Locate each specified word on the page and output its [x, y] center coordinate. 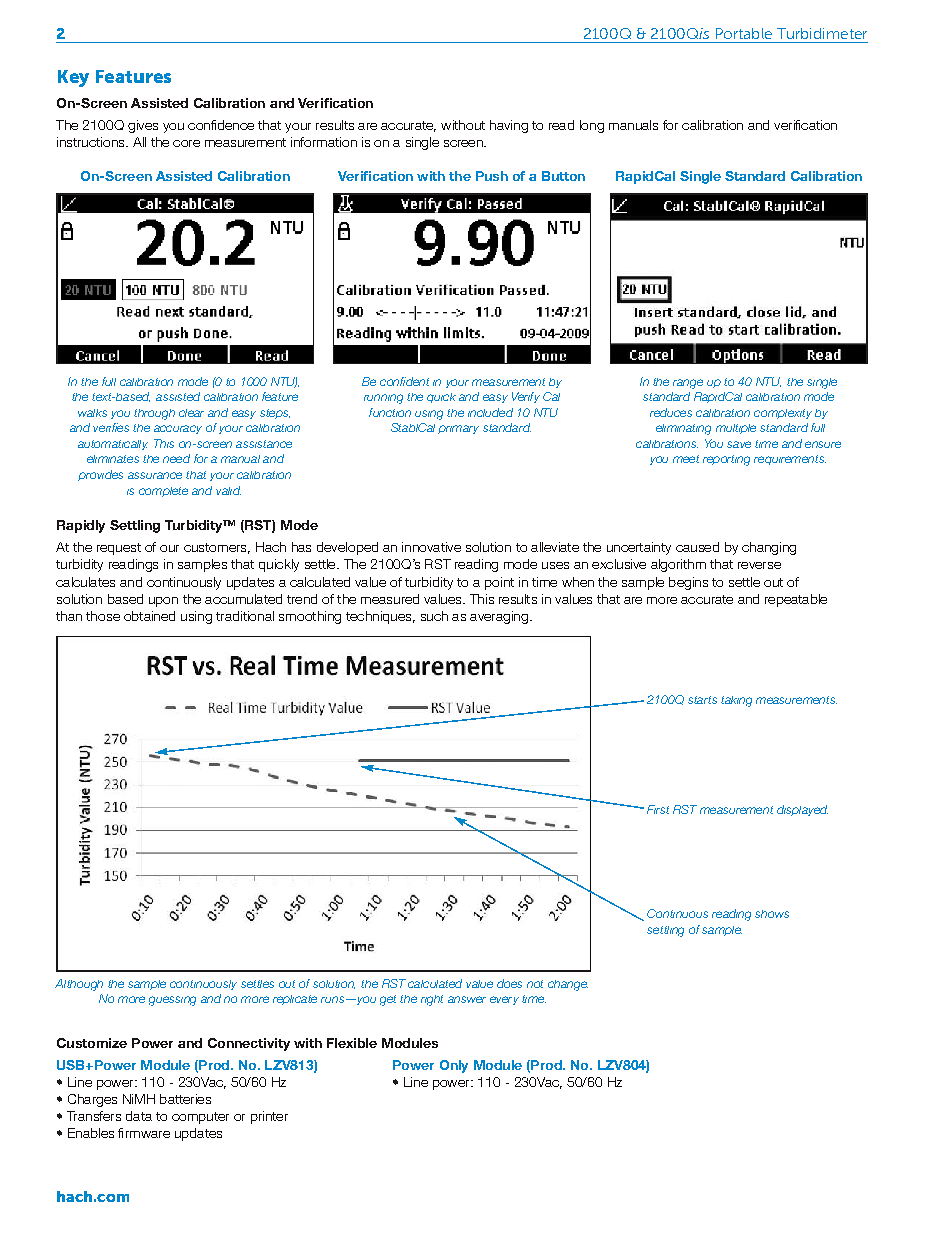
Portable [744, 33]
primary [458, 429]
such [434, 616]
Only [454, 1066]
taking [736, 701]
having [509, 126]
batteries [185, 1099]
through [154, 414]
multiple [736, 429]
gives [143, 126]
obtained [149, 616]
